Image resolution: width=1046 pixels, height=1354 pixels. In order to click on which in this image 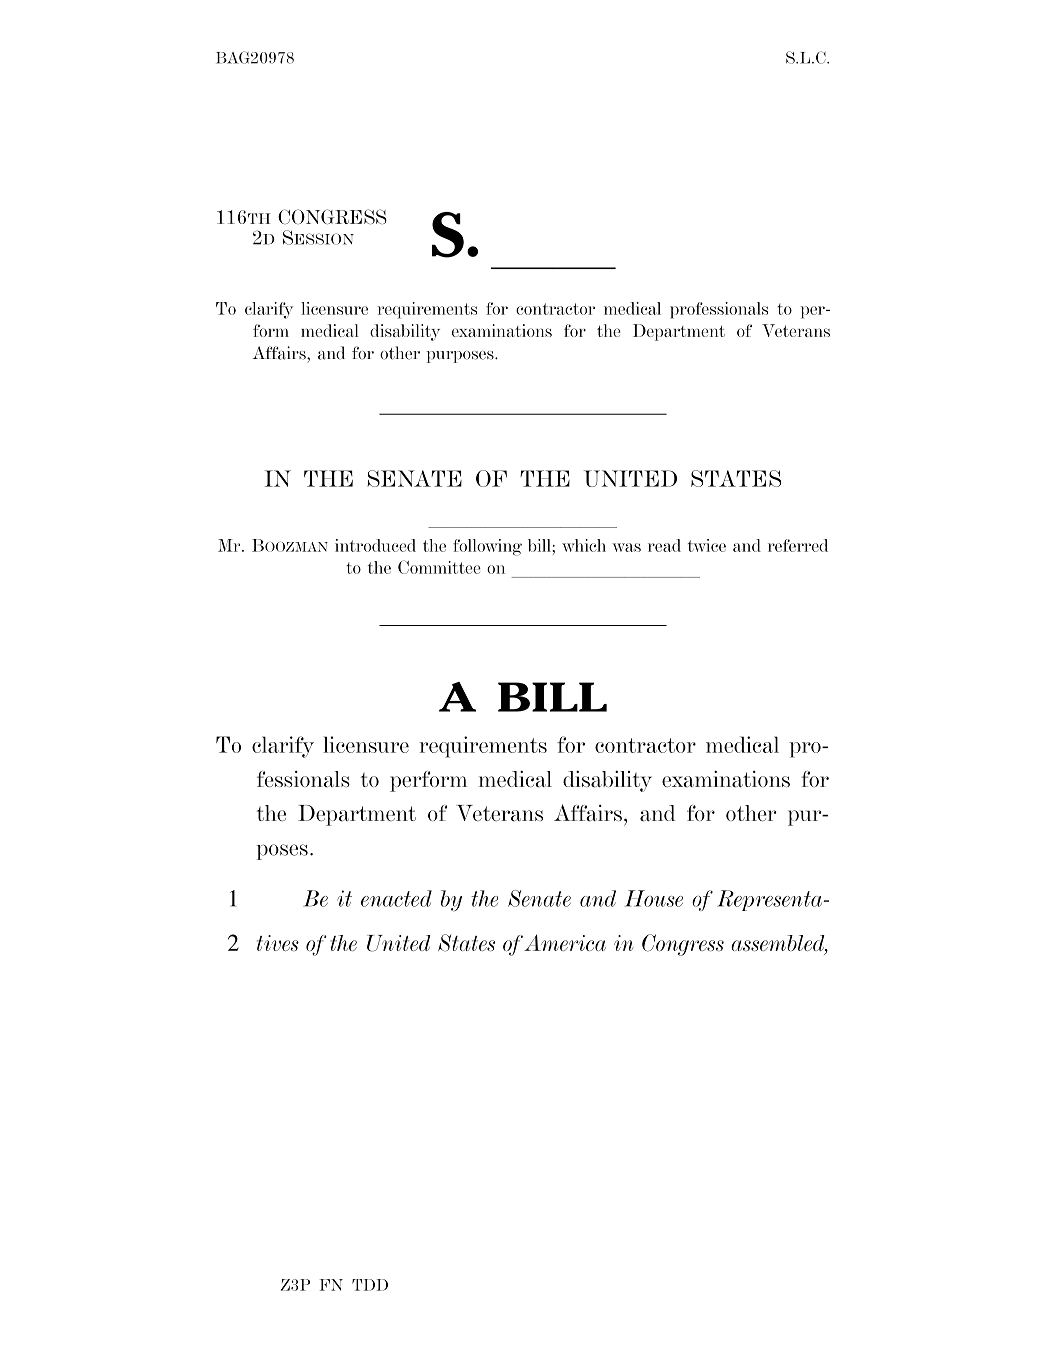, I will do `click(584, 545)`.
